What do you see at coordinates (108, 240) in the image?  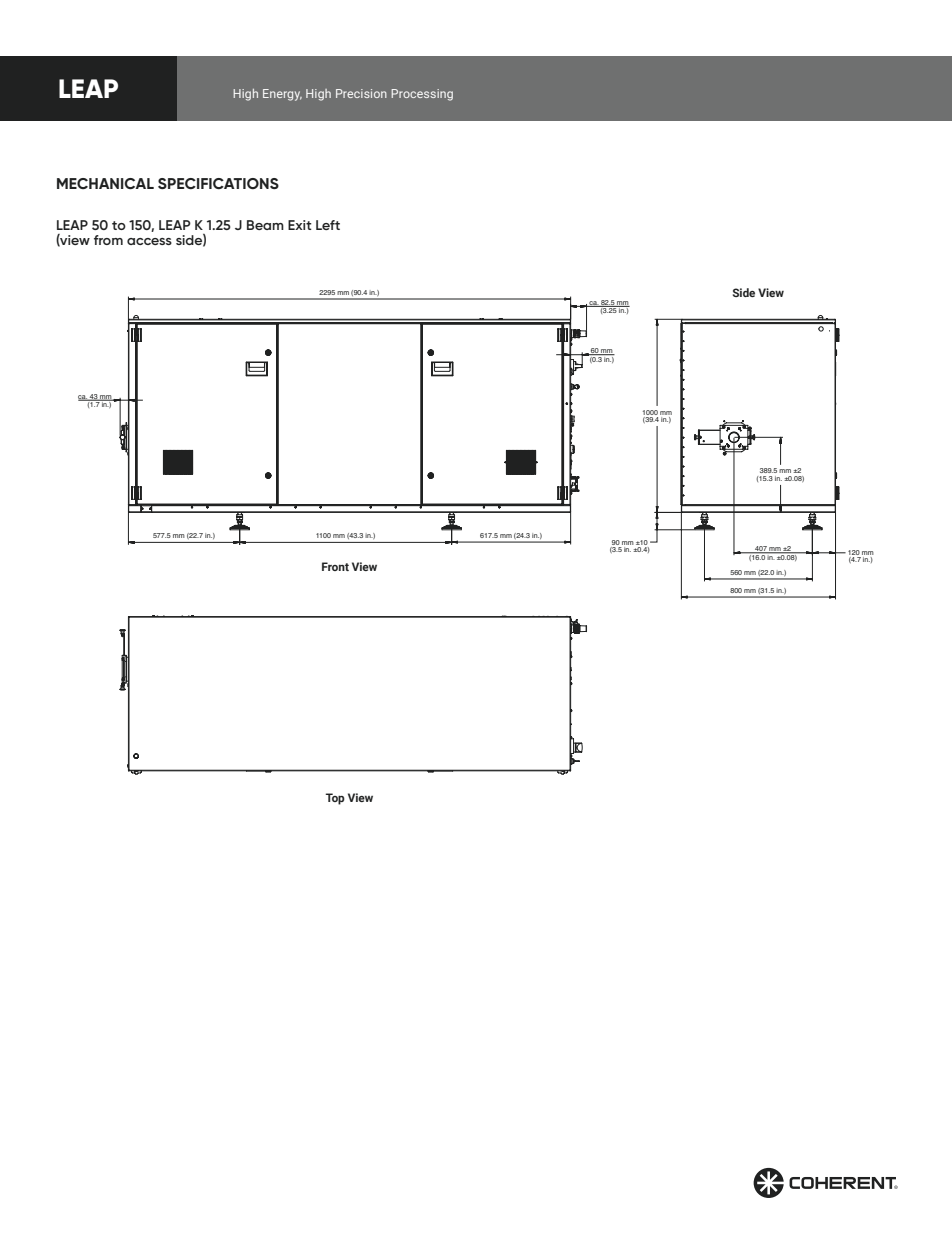 I see `from` at bounding box center [108, 240].
